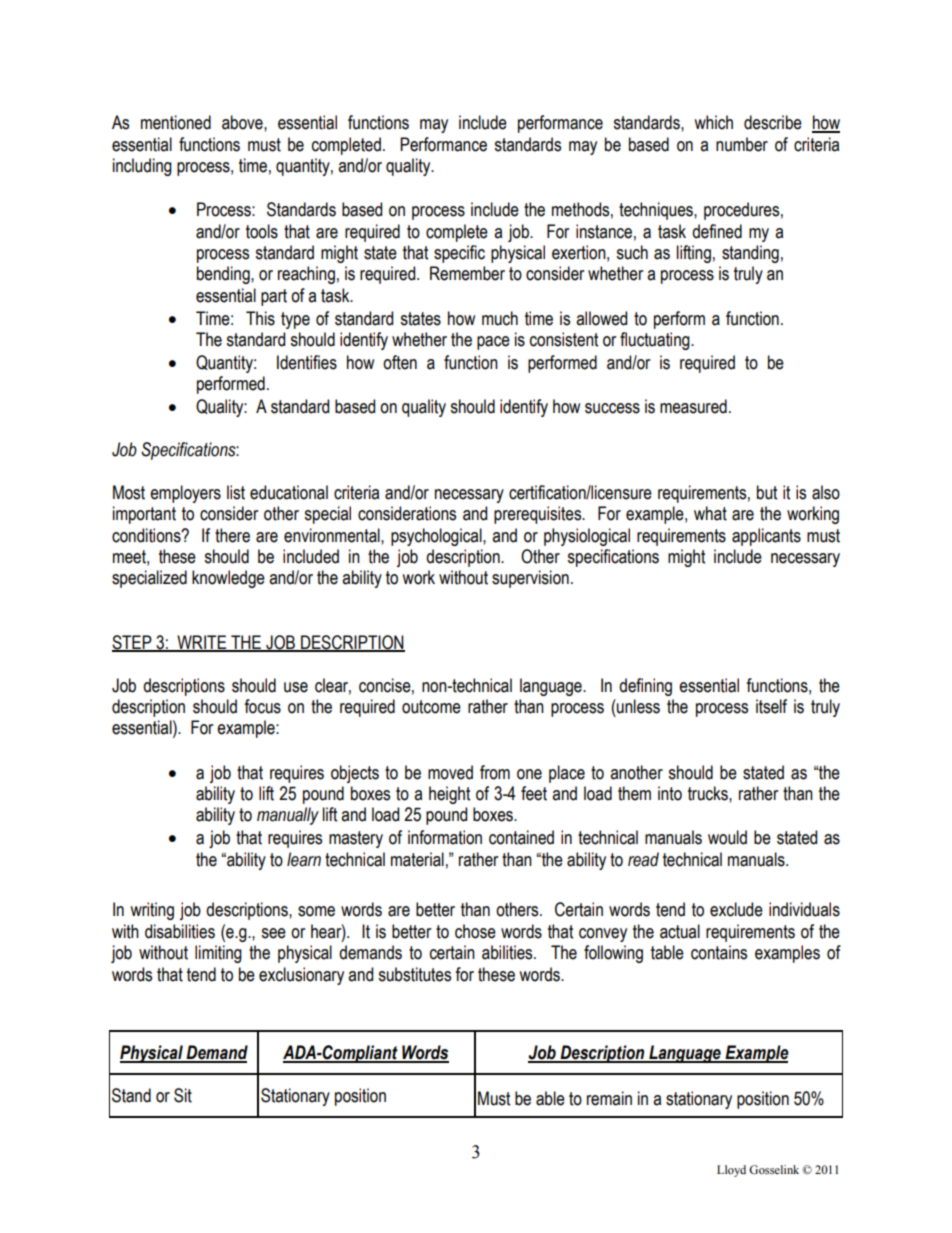 This document has height=1233, width=952. I want to click on exclusionary, so click(301, 976).
